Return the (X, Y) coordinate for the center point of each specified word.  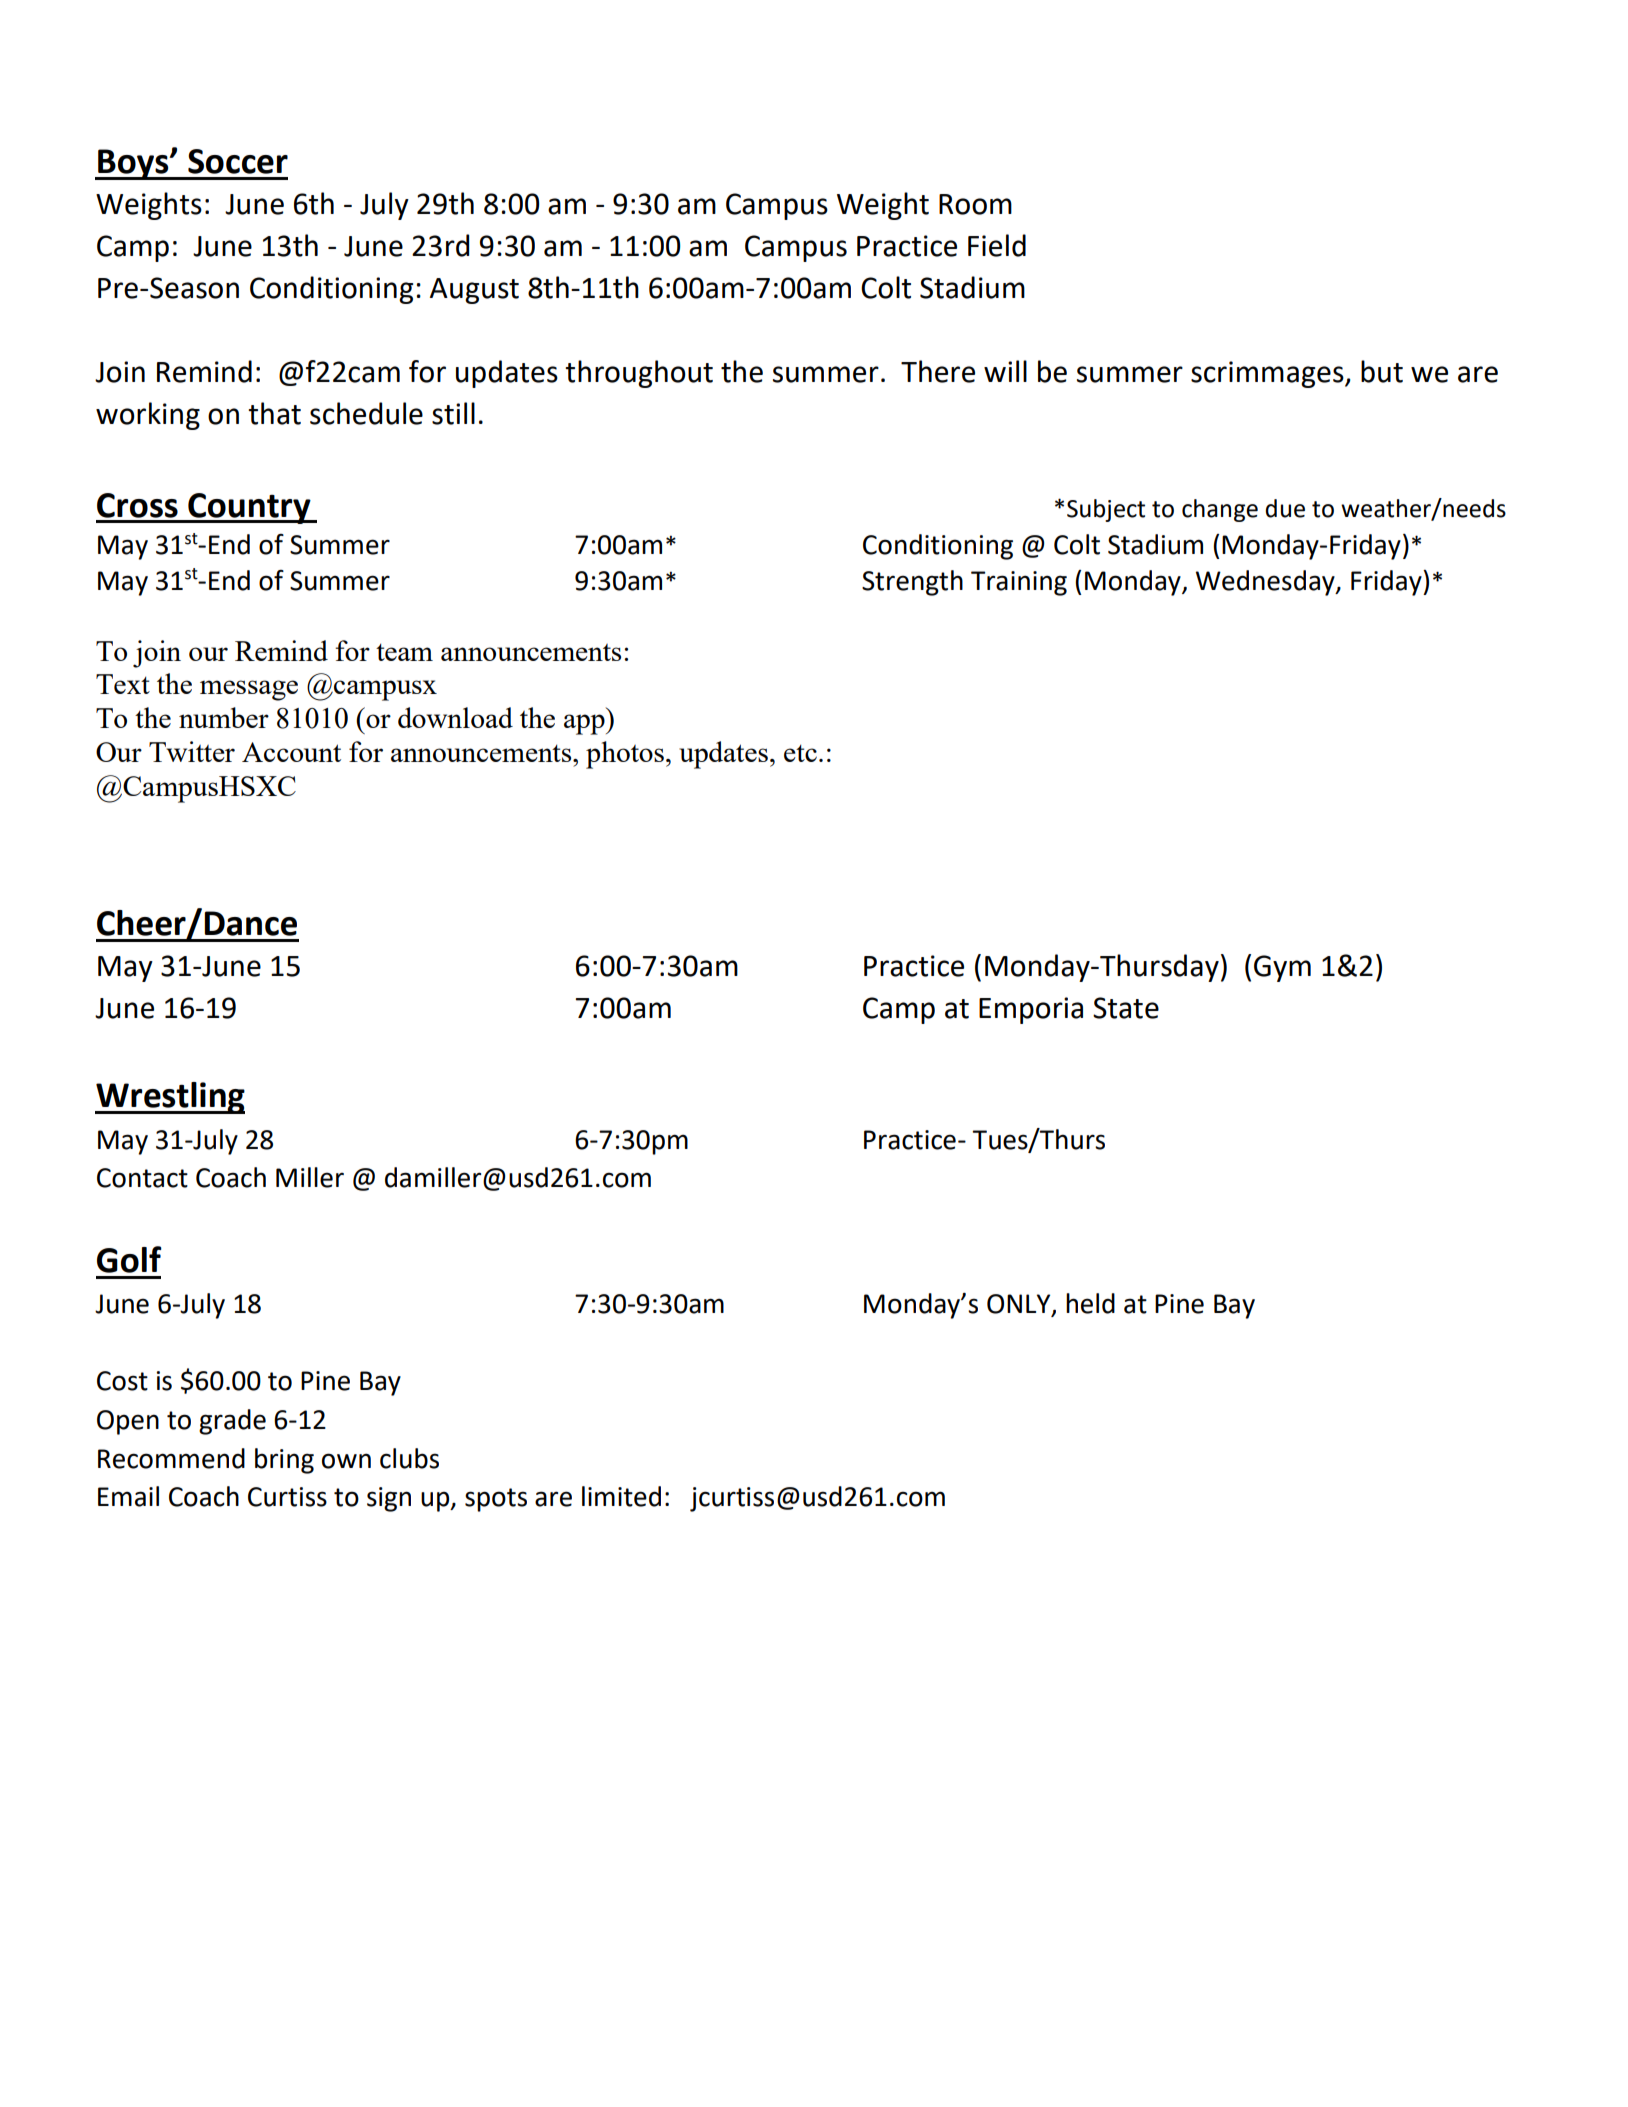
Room (975, 204)
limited (621, 1496)
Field (997, 245)
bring (284, 1461)
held (1090, 1303)
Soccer (238, 161)
